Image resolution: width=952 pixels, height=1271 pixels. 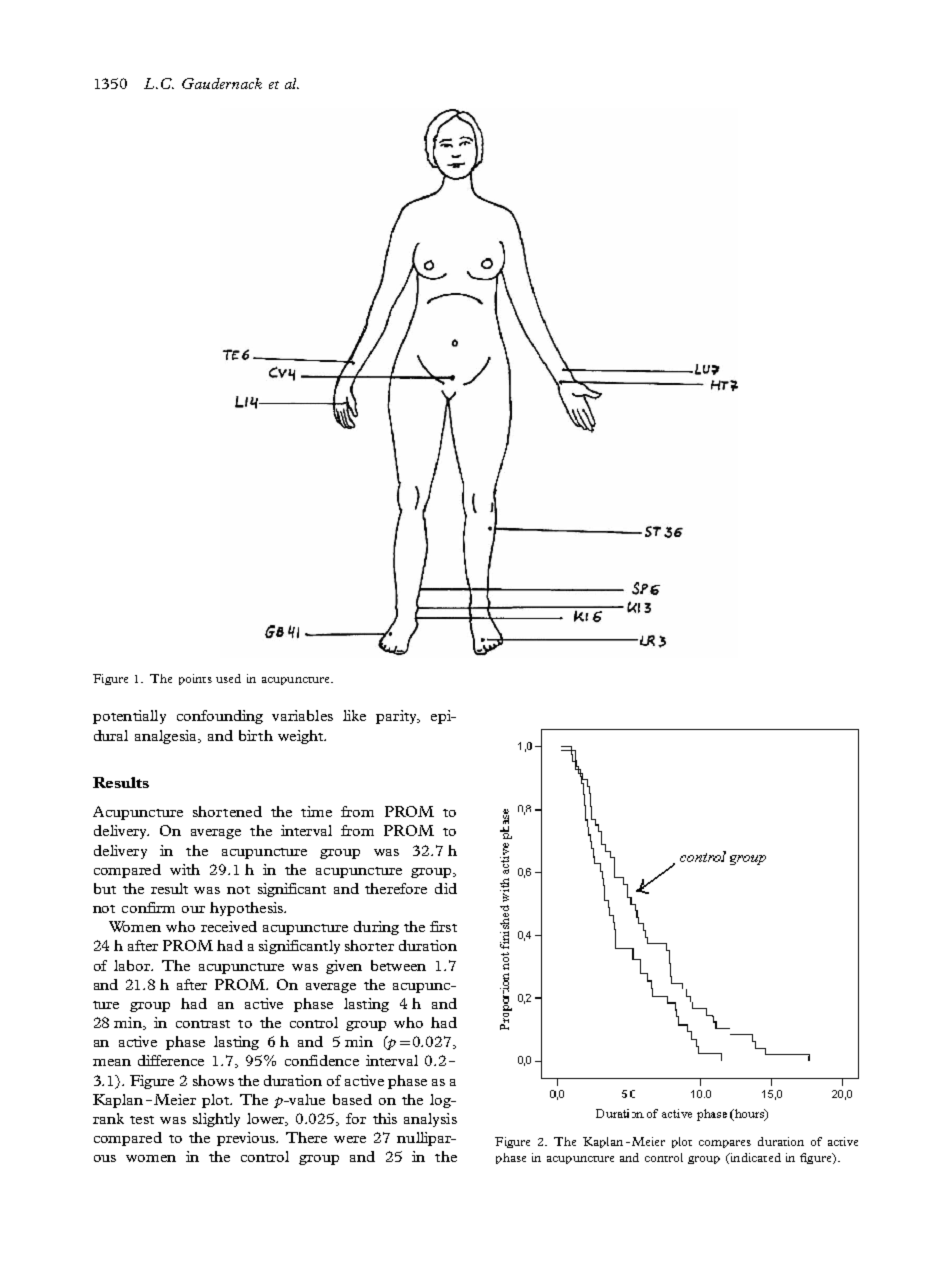 What do you see at coordinates (446, 888) in the page?
I see `did` at bounding box center [446, 888].
